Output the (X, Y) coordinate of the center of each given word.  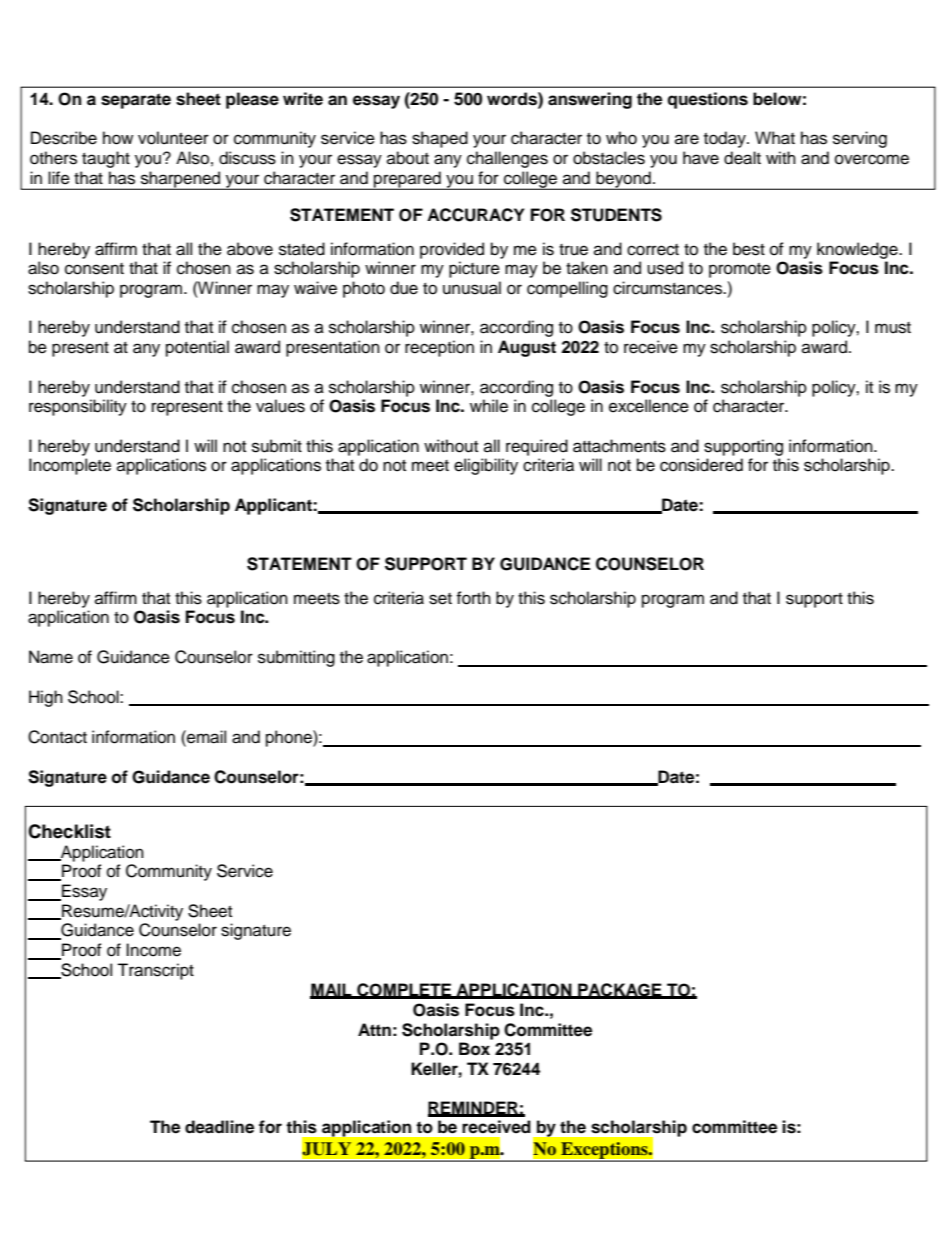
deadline (219, 1127)
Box (474, 1049)
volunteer (173, 138)
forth (473, 598)
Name (51, 657)
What (775, 138)
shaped (440, 139)
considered (701, 465)
